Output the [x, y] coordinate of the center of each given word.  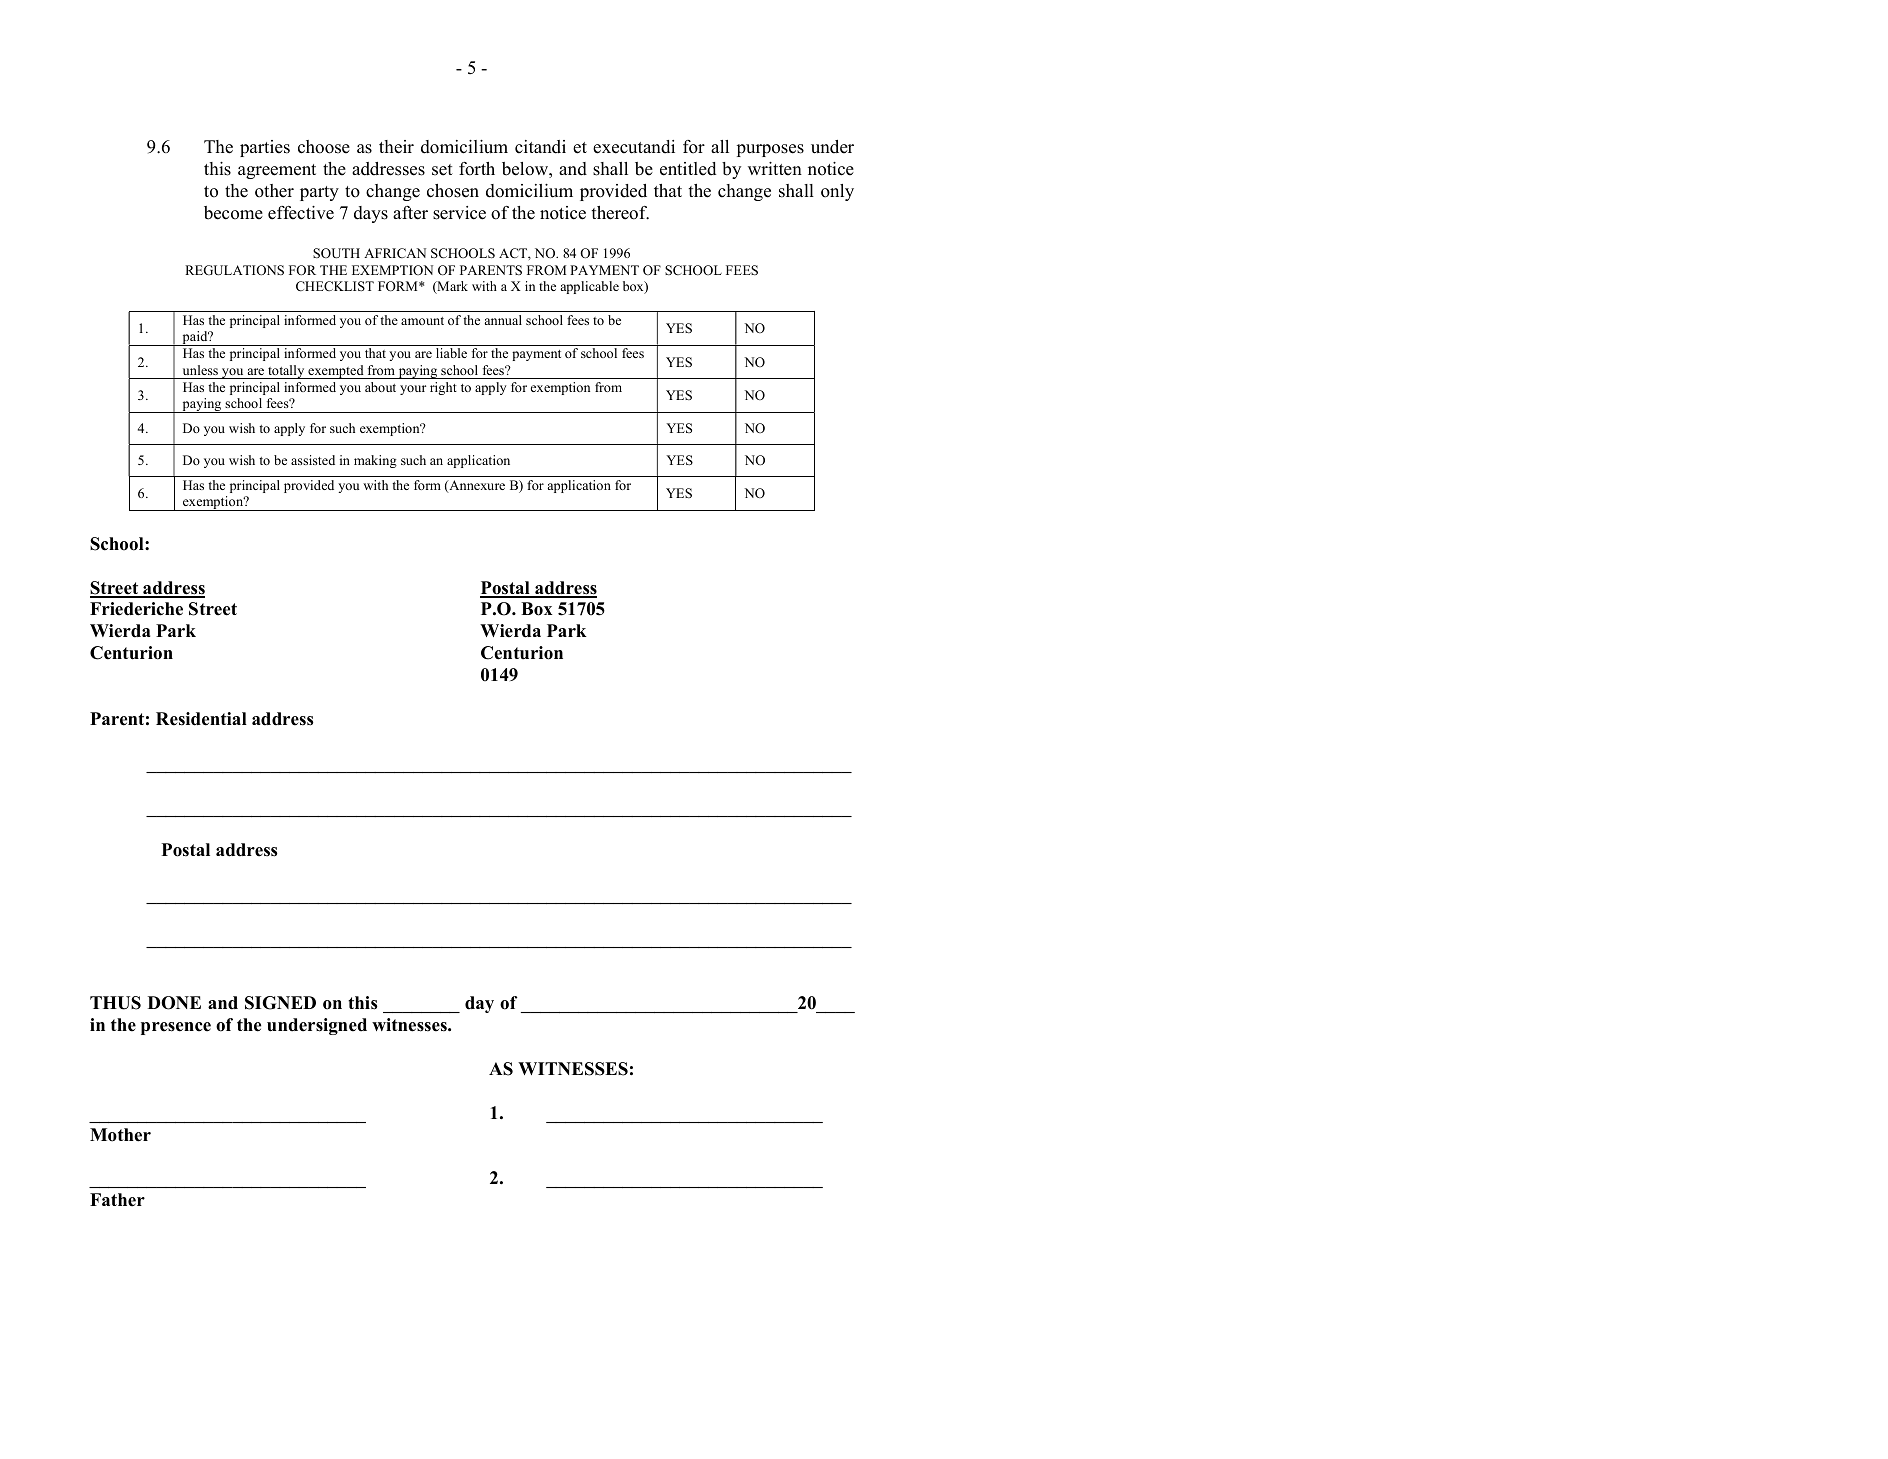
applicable [590, 287]
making [375, 461]
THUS [115, 1003]
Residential [201, 719]
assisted [313, 460]
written [775, 169]
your [413, 390]
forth [477, 169]
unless [200, 370]
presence [176, 1028]
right [443, 388]
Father [117, 1200]
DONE [174, 1003]
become [233, 213]
